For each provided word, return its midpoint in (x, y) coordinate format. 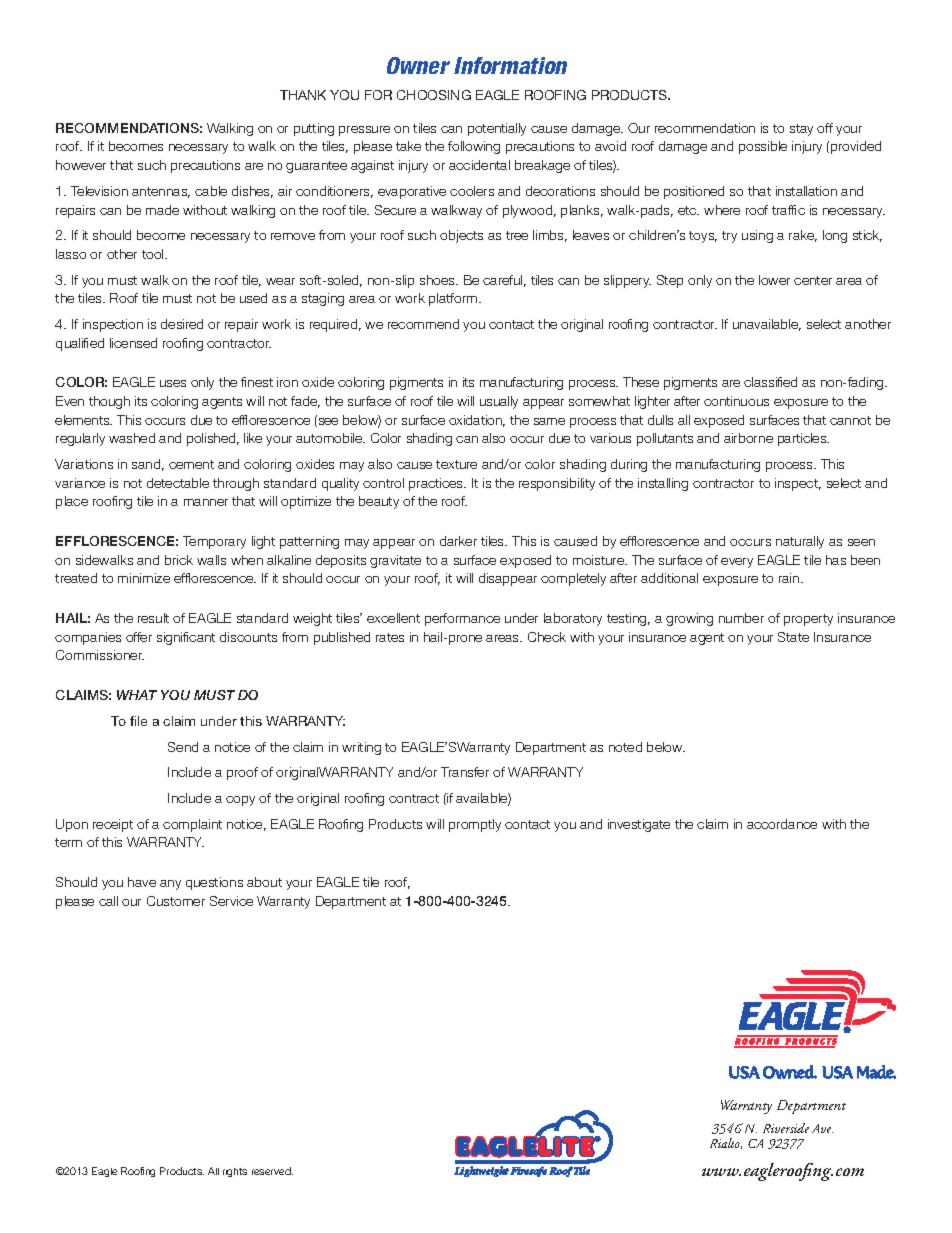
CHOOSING (434, 95)
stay (801, 130)
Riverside (786, 1128)
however (81, 165)
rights (235, 1172)
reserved (272, 1171)
